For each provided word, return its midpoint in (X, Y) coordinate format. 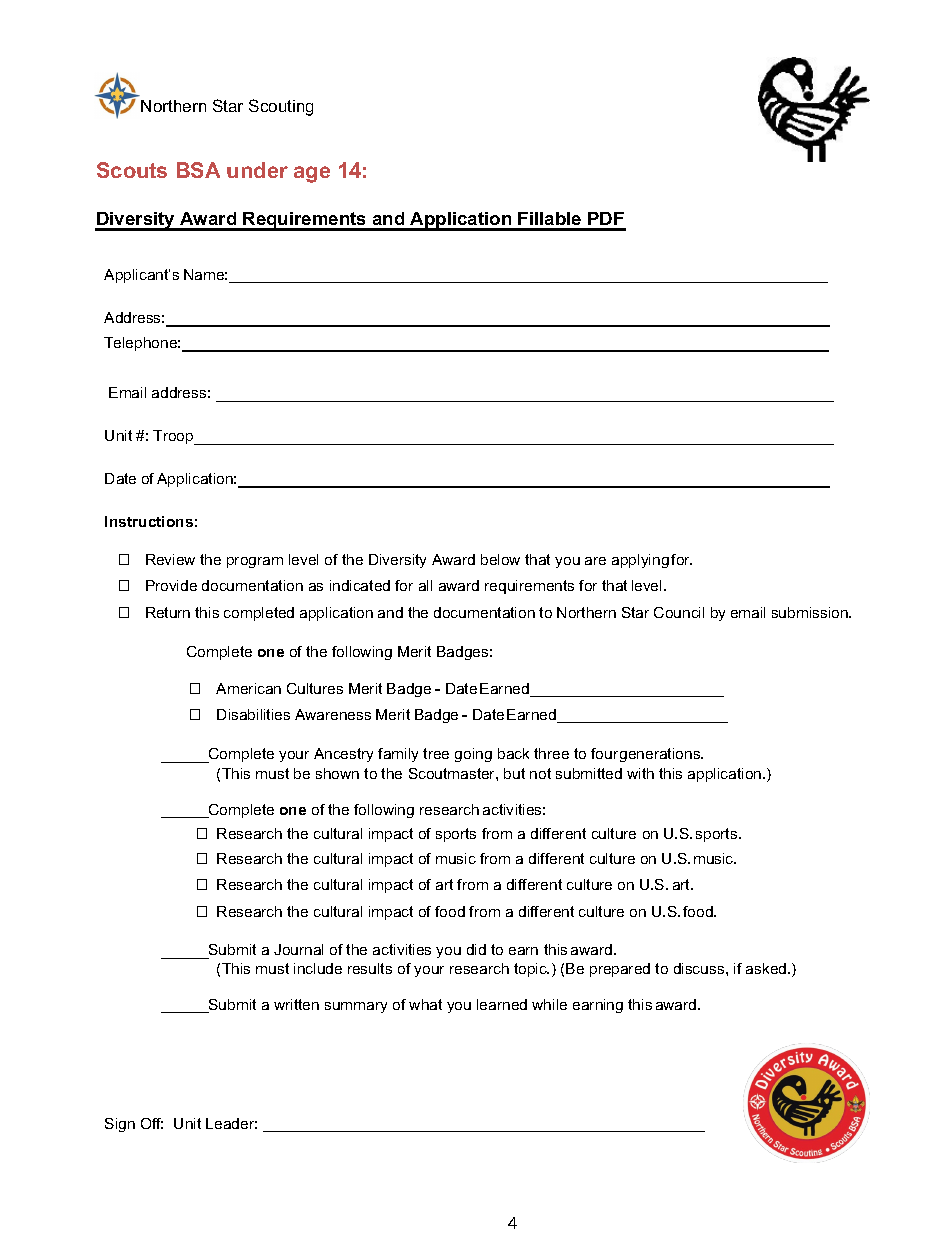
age (312, 174)
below (500, 559)
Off (152, 1123)
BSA (198, 170)
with (640, 773)
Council (679, 612)
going (473, 755)
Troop (174, 437)
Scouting (281, 107)
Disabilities (253, 714)
